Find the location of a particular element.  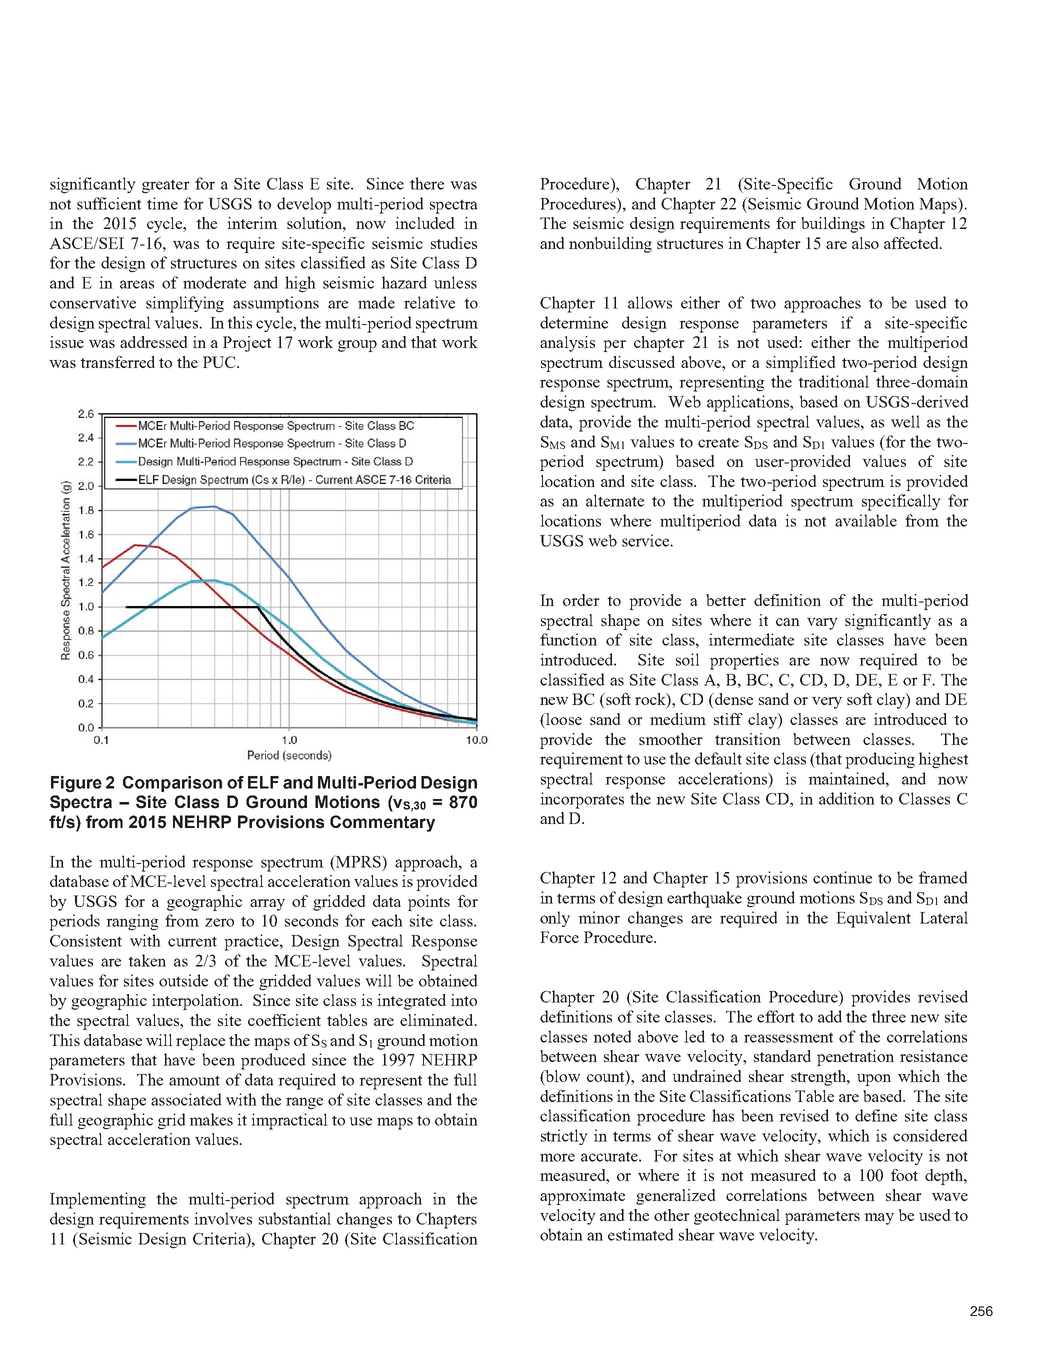

buildings is located at coordinates (833, 225).
